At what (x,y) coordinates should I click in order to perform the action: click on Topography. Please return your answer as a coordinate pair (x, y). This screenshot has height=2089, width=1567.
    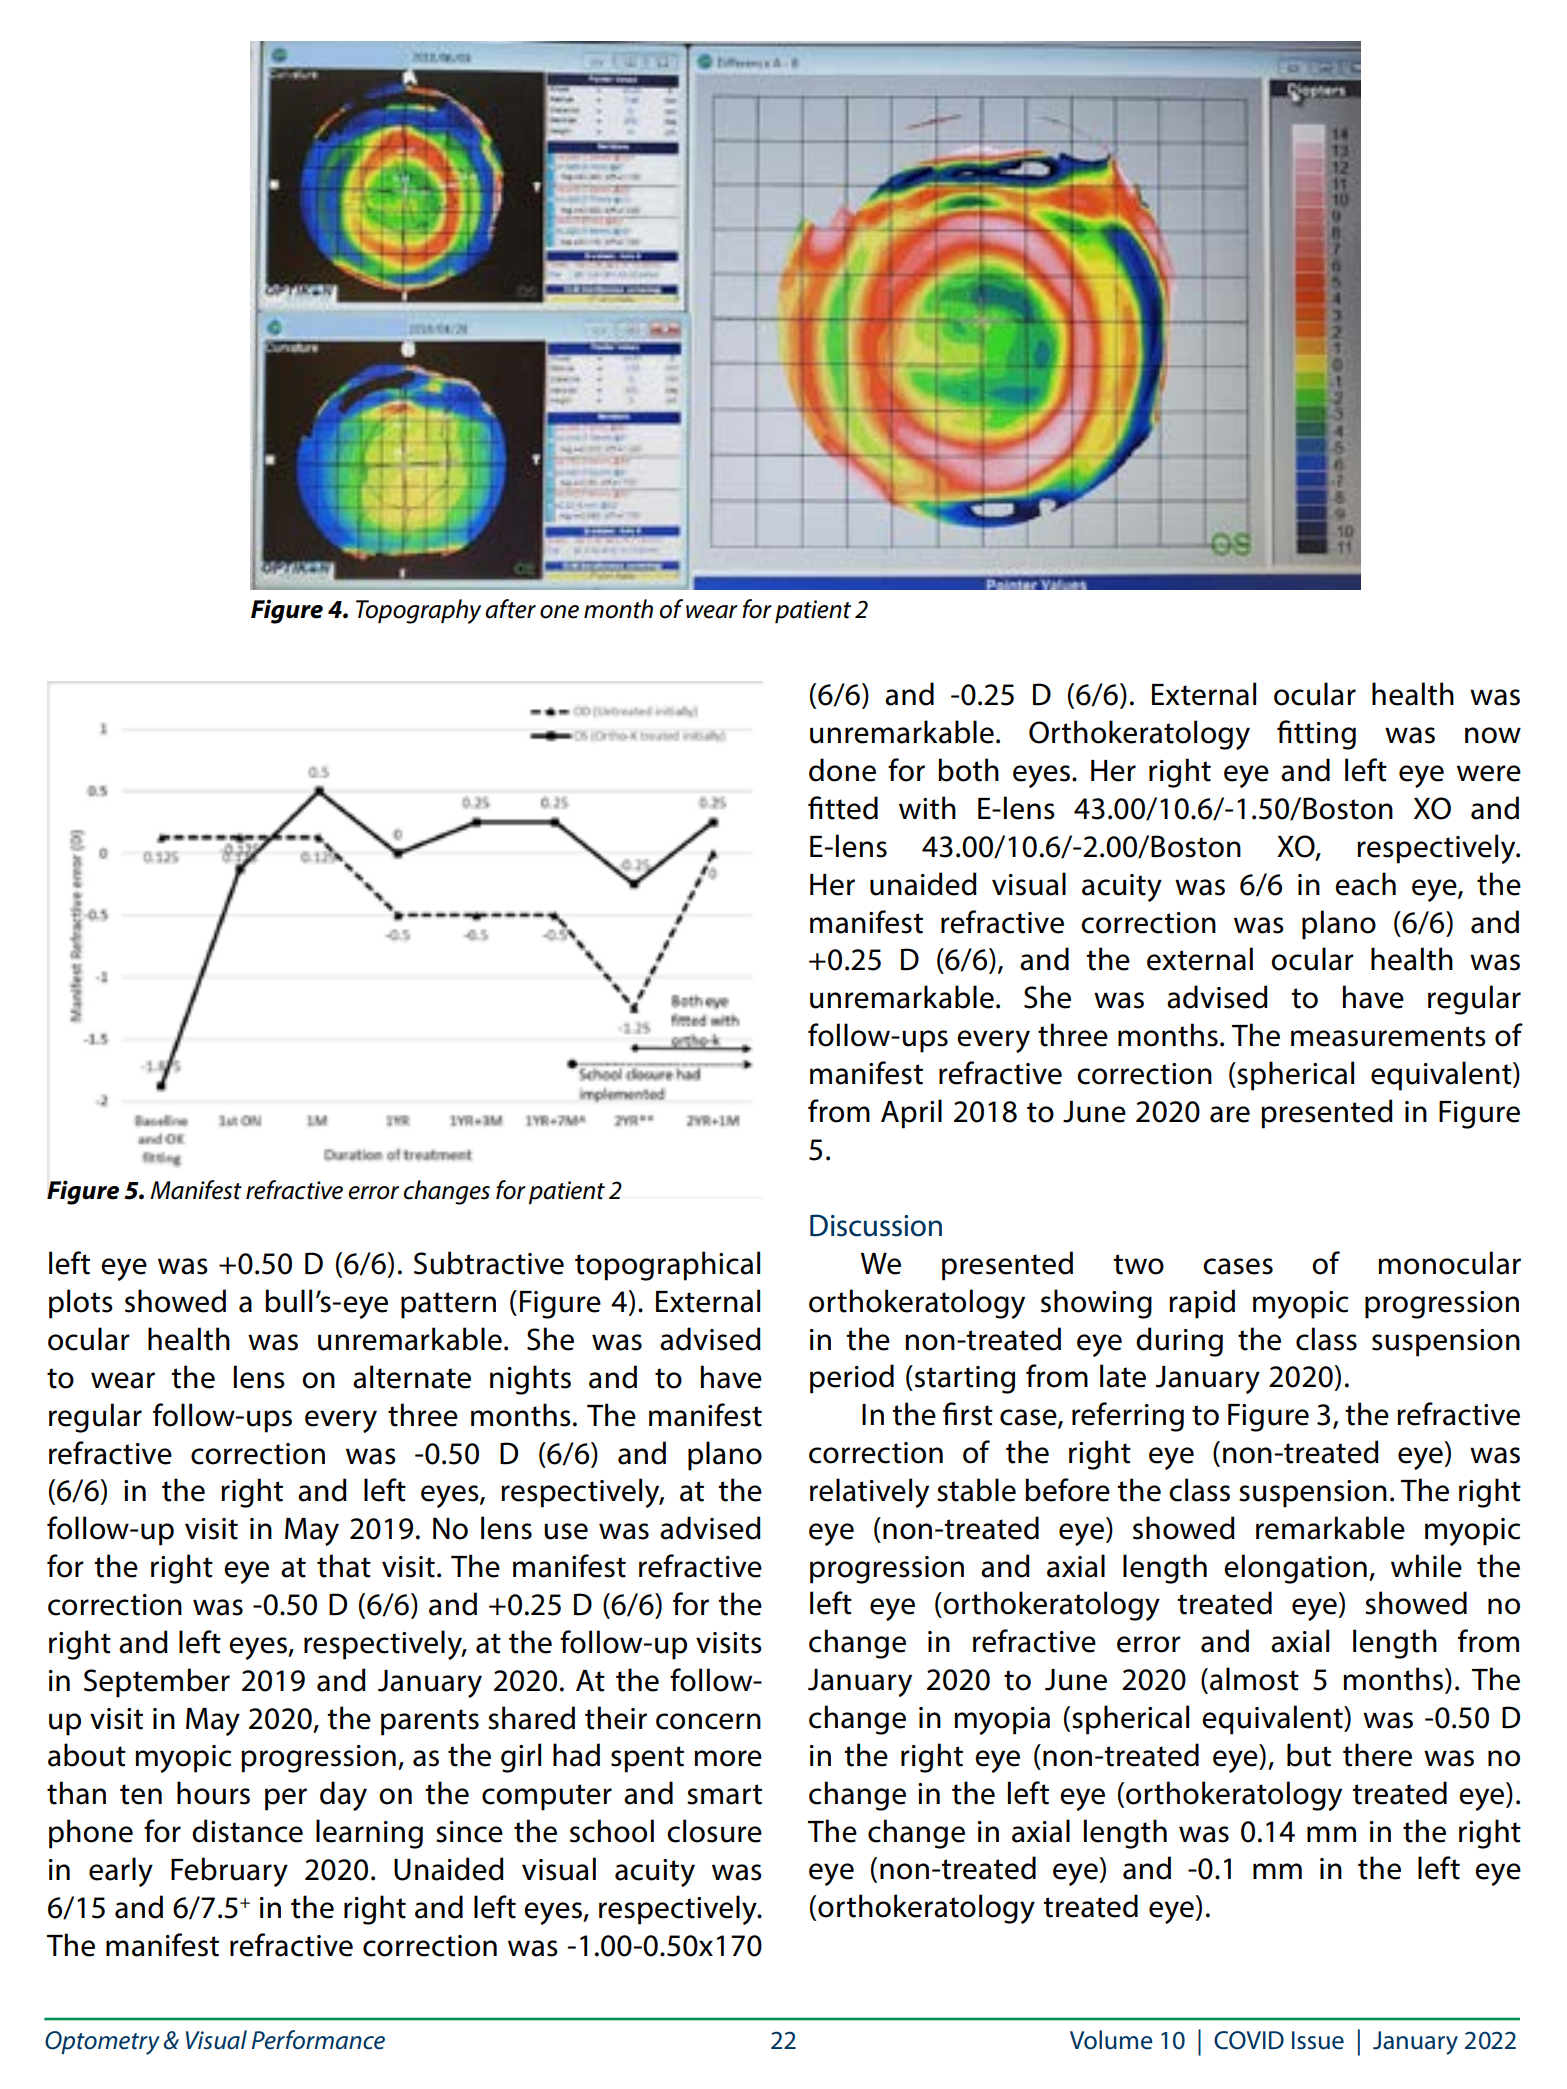
    Looking at the image, I should click on (418, 611).
